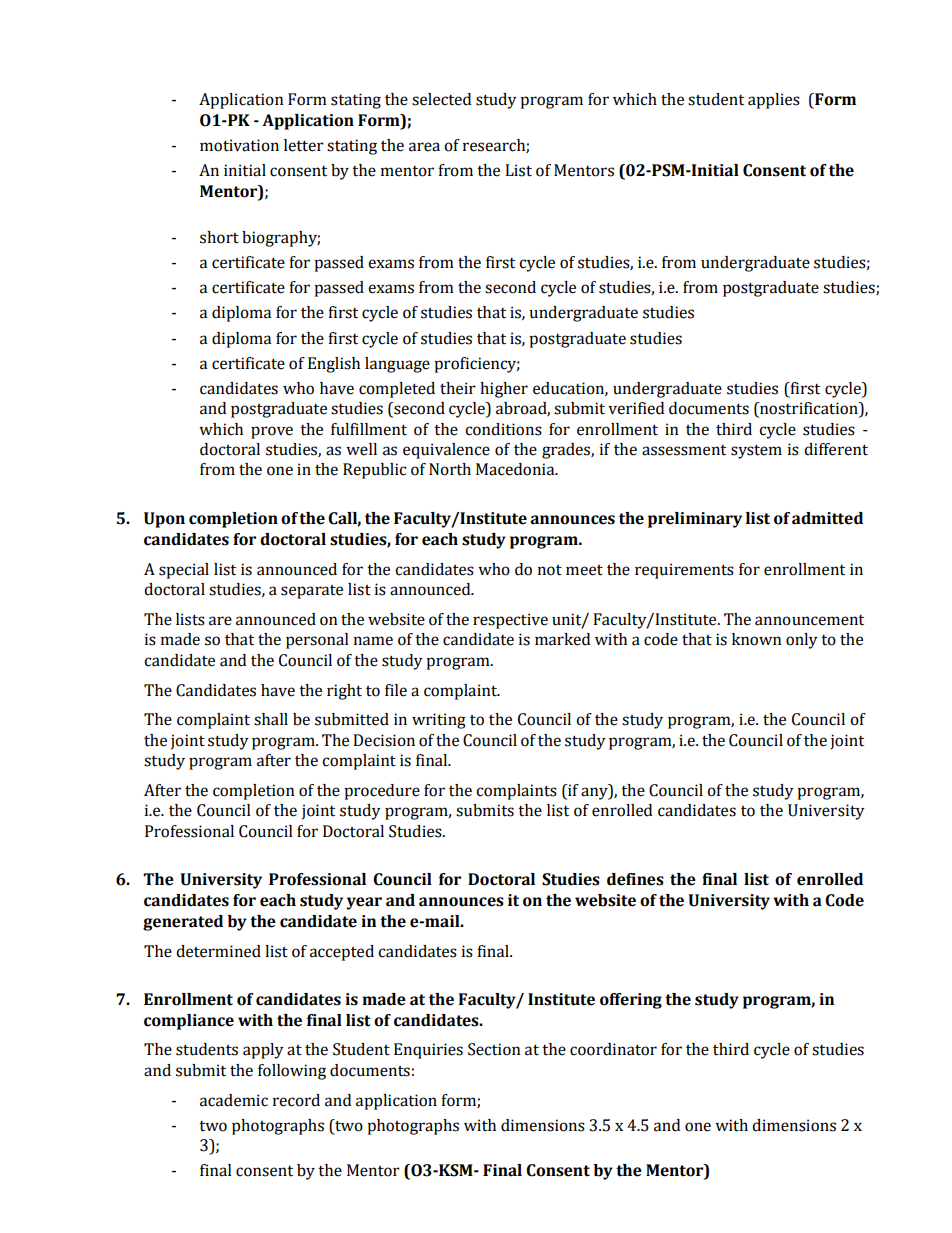 The image size is (952, 1233). I want to click on coordinator, so click(613, 1049).
